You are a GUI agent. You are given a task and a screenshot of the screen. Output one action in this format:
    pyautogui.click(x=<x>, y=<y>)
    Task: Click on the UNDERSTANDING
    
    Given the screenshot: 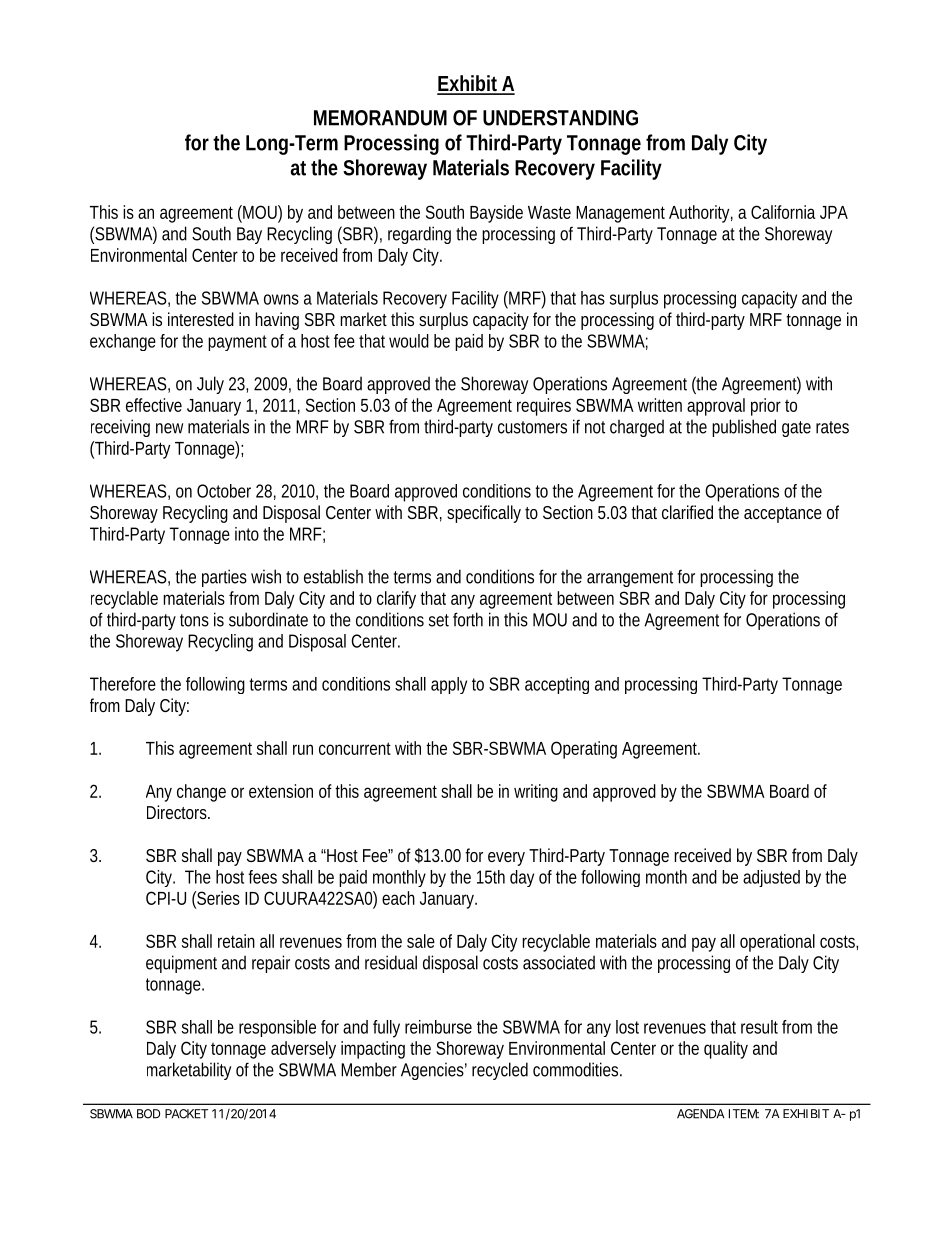 What is the action you would take?
    pyautogui.click(x=560, y=118)
